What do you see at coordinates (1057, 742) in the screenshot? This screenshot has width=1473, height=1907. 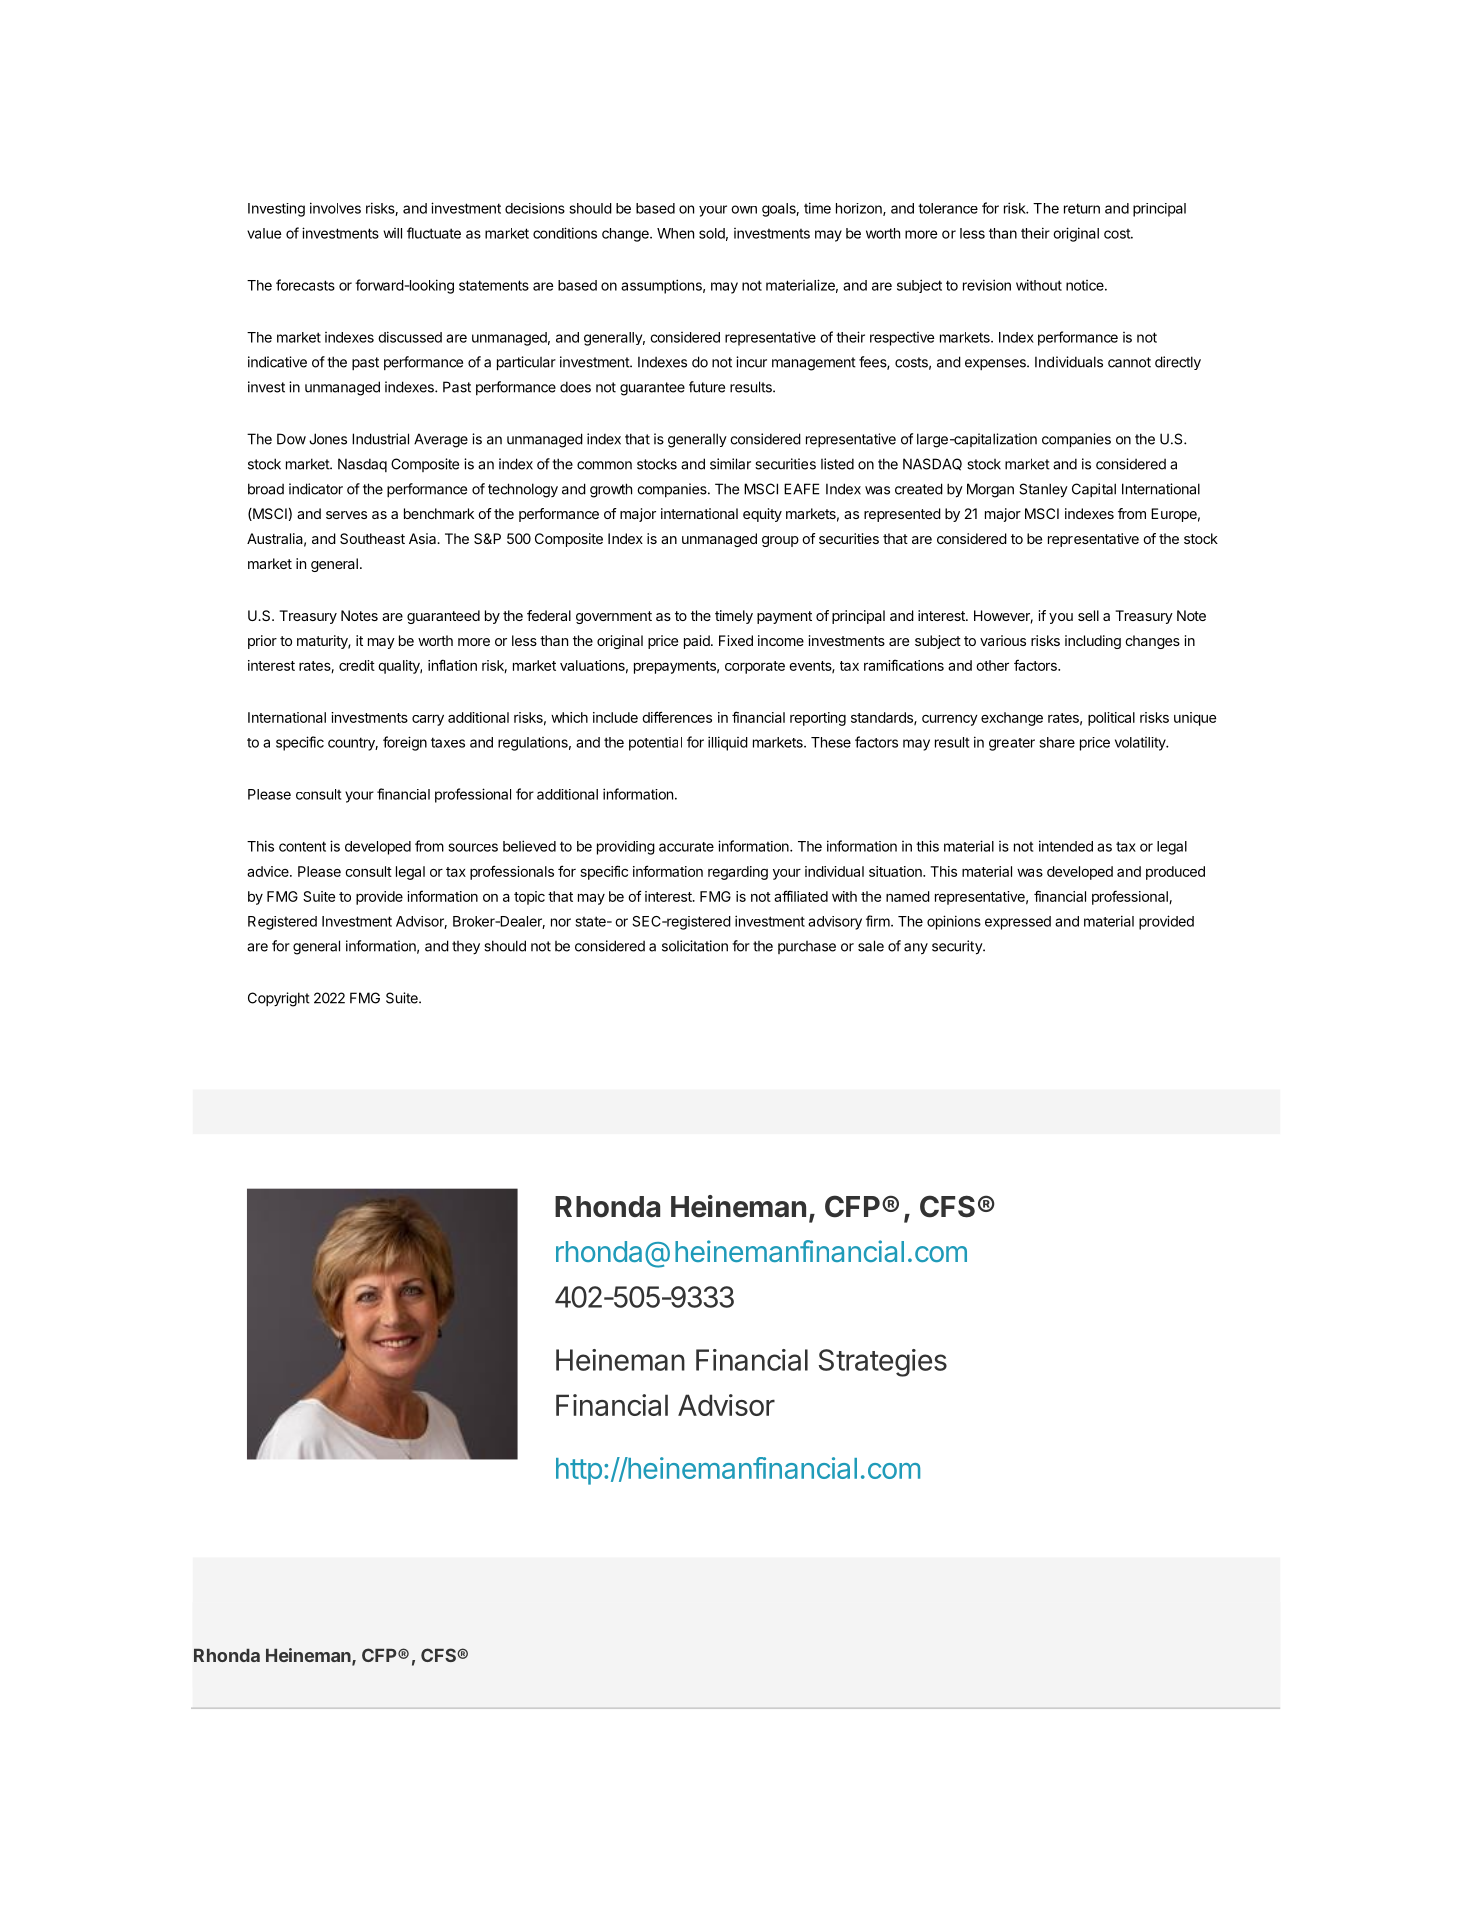 I see `share` at bounding box center [1057, 742].
